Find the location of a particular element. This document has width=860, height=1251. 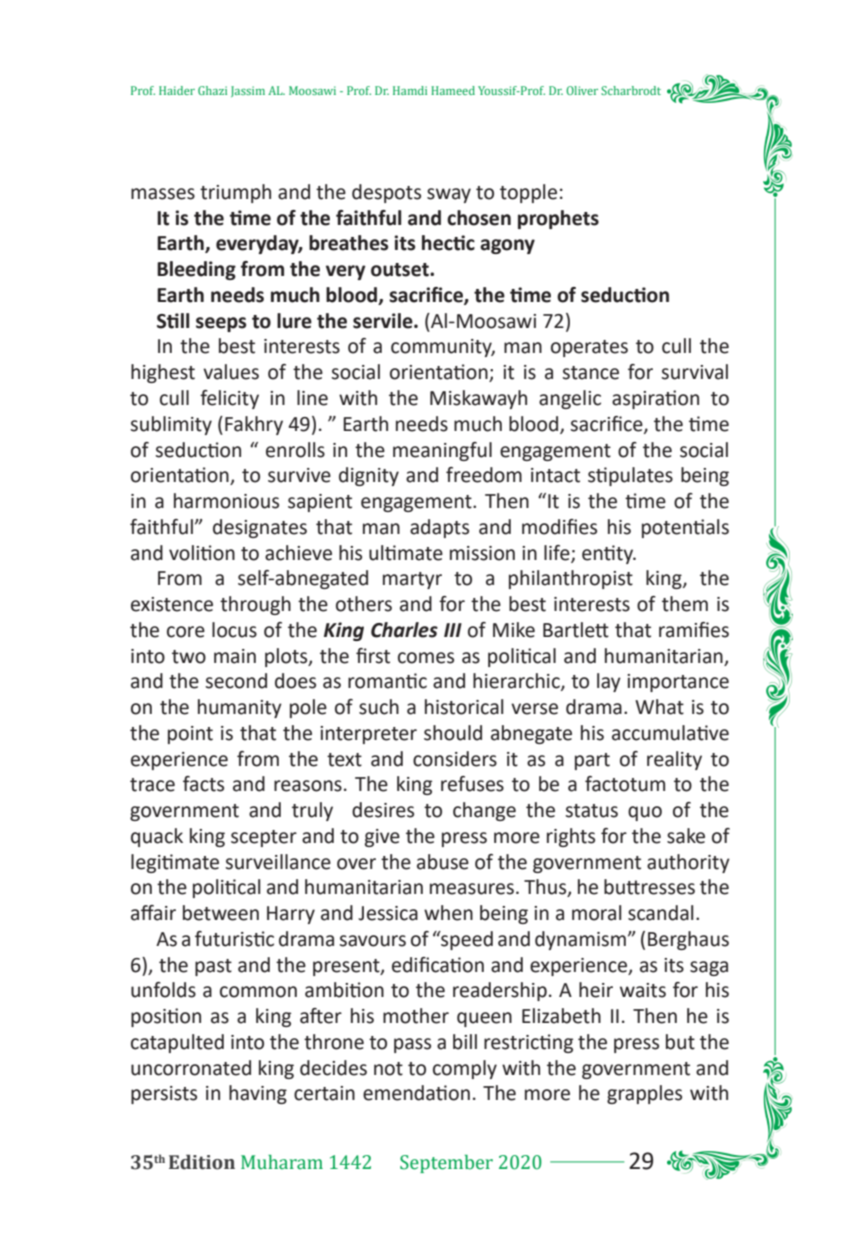

triumph is located at coordinates (235, 193).
